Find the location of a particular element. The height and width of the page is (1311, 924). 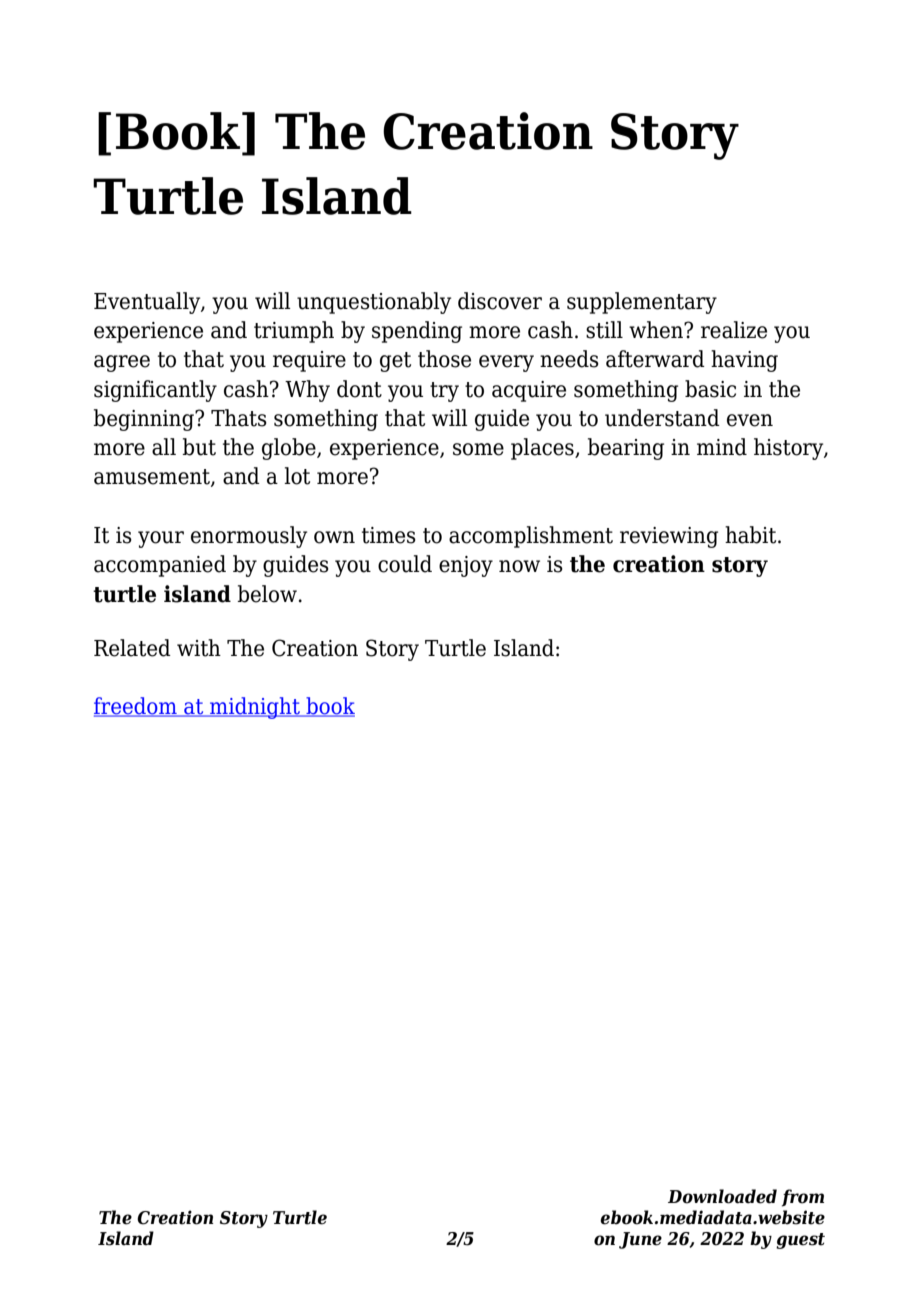

enjoy is located at coordinates (466, 566).
